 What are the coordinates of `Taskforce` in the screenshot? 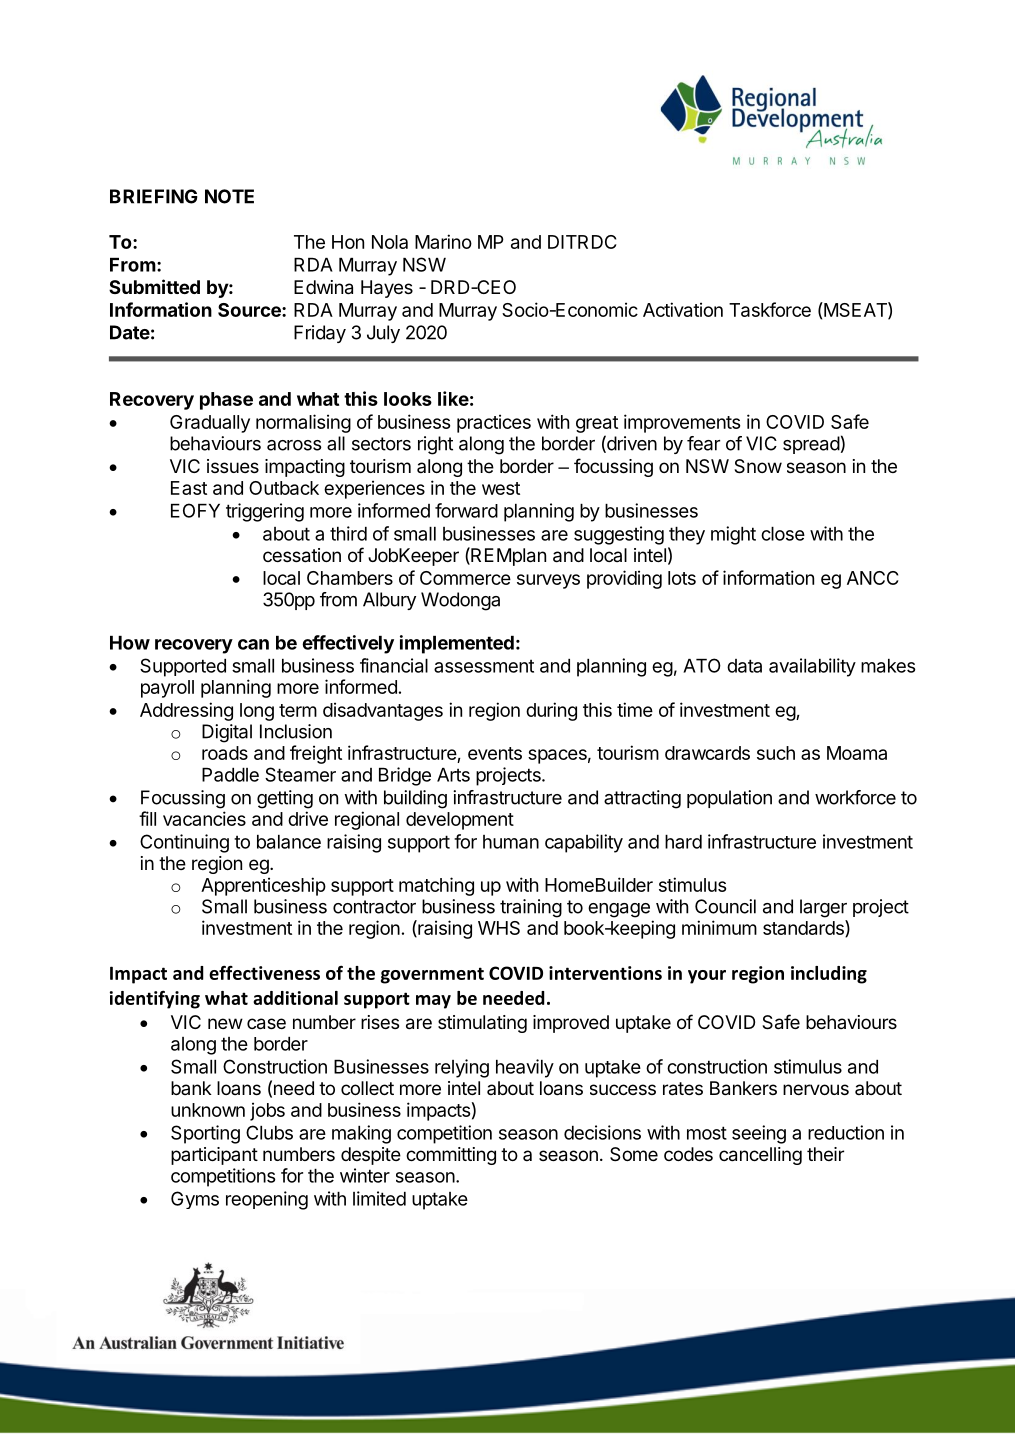 It's located at (770, 309).
